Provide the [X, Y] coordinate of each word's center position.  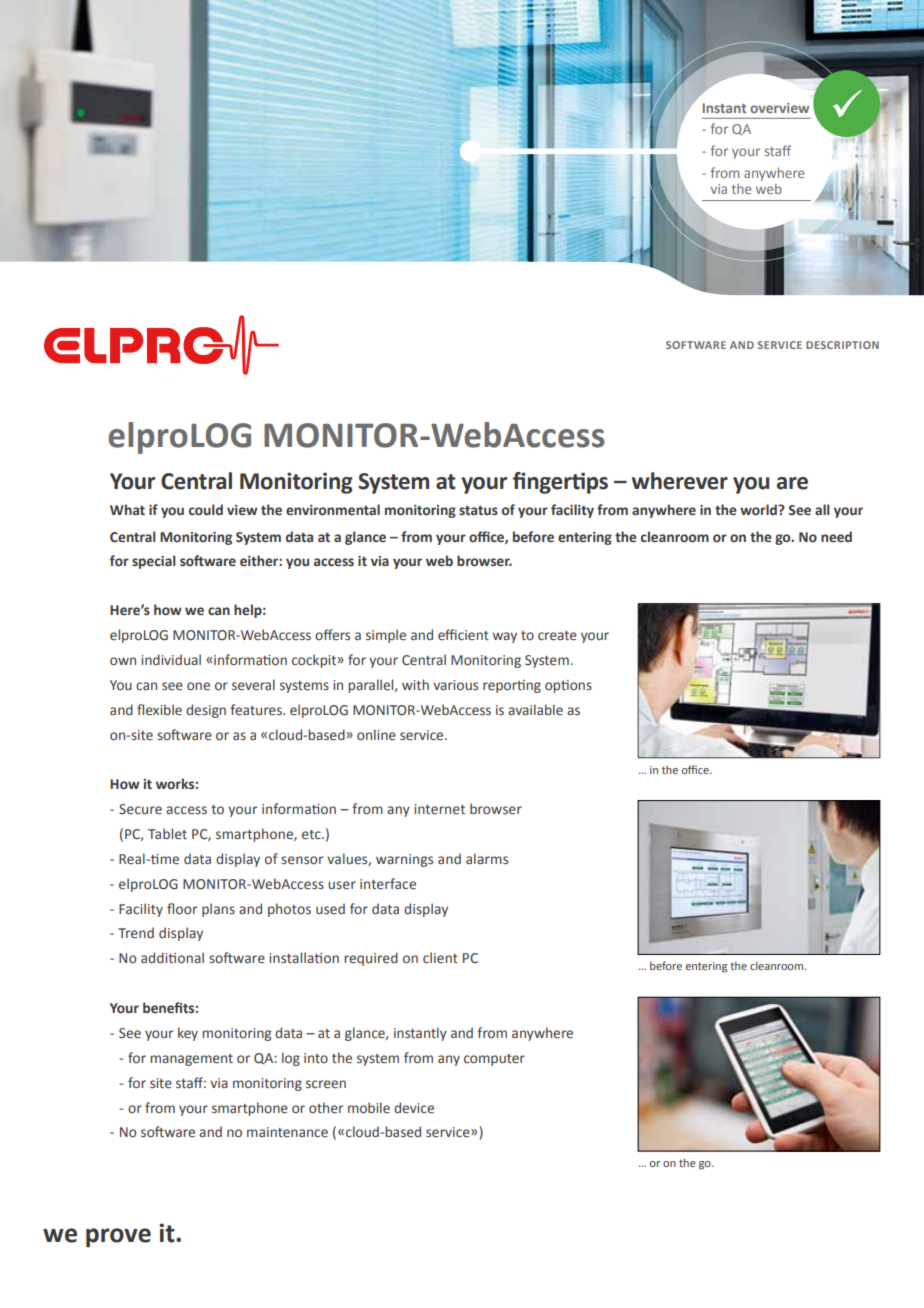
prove [118, 1238]
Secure [140, 809]
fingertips [560, 483]
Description [842, 345]
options [568, 686]
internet [439, 809]
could [206, 510]
